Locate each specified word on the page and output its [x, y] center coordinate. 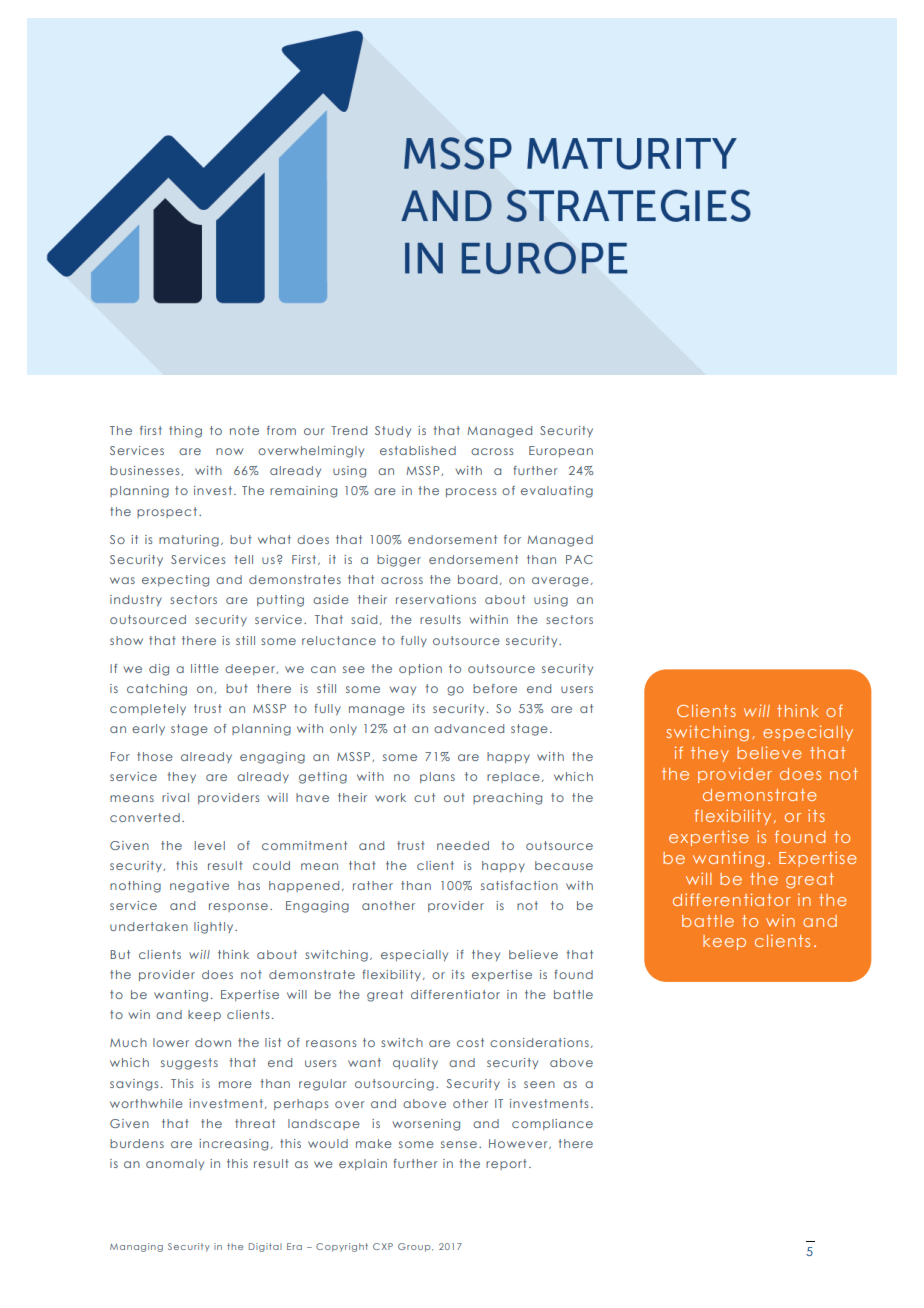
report [506, 1164]
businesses [146, 471]
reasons [331, 1043]
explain [363, 1164]
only [343, 729]
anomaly [175, 1164]
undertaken [149, 926]
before [495, 688]
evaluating [557, 492]
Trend [349, 430]
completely [148, 709]
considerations [539, 1042]
